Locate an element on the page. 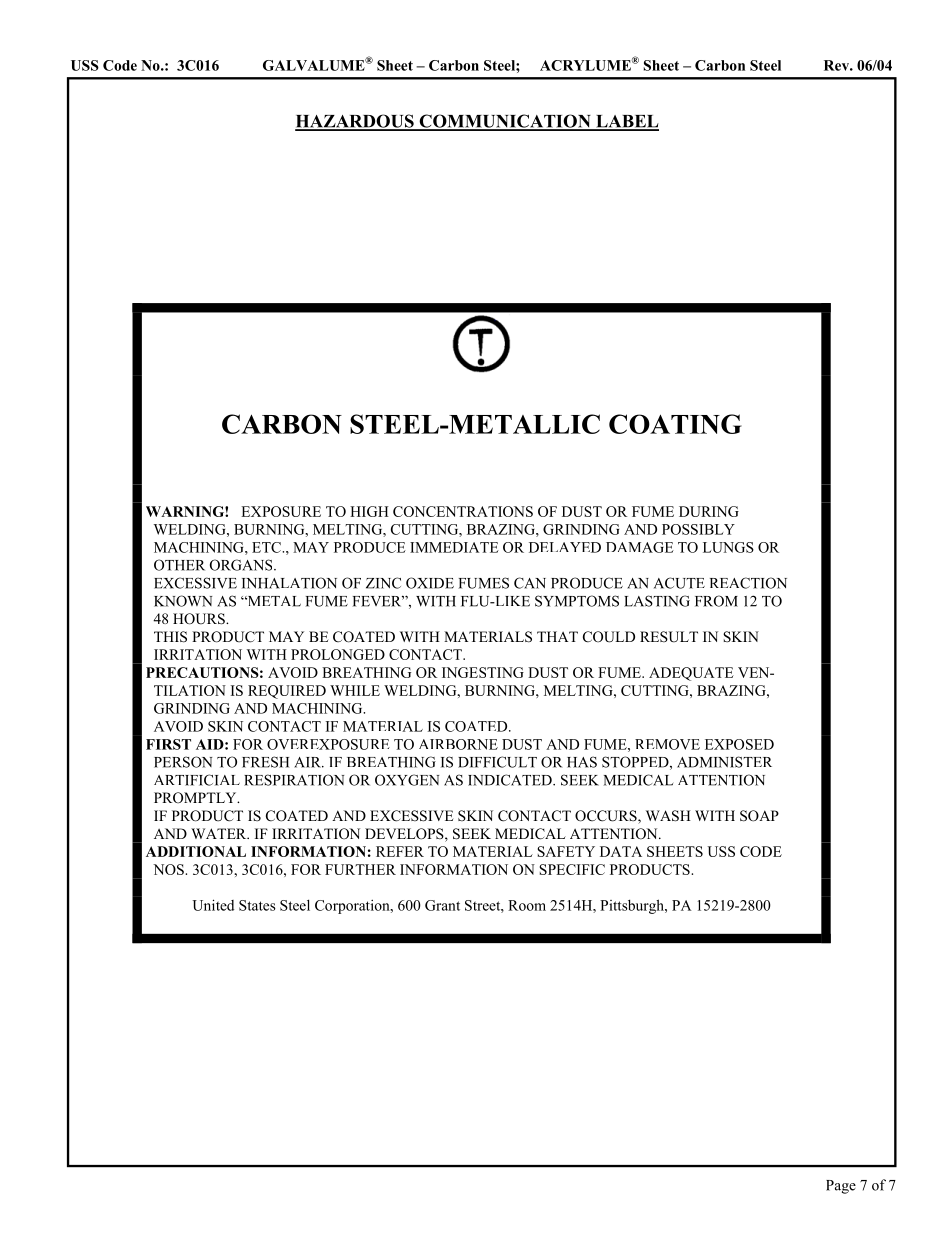 The image size is (952, 1233). Room is located at coordinates (527, 905).
